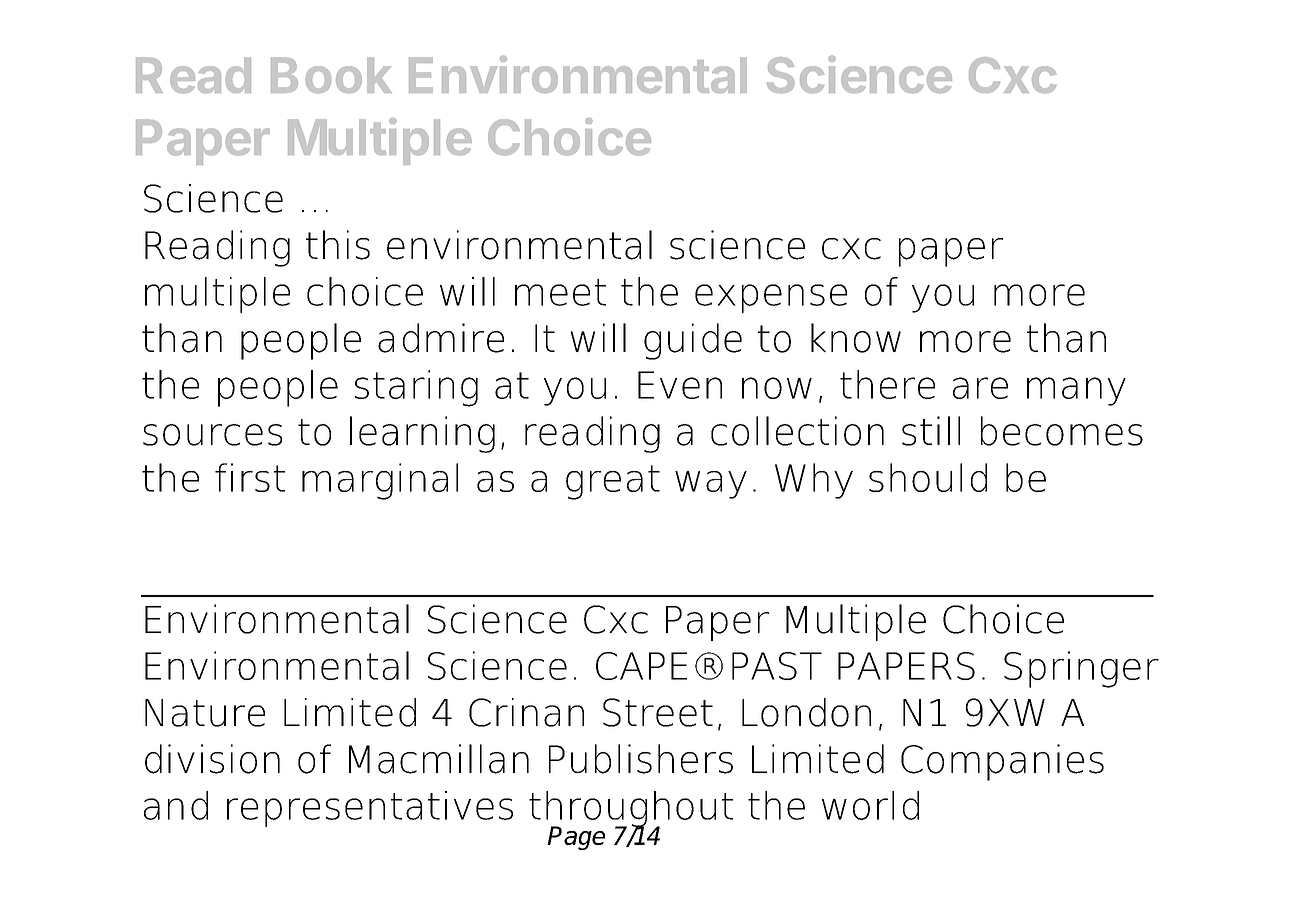  I want to click on throughout, so click(631, 810).
